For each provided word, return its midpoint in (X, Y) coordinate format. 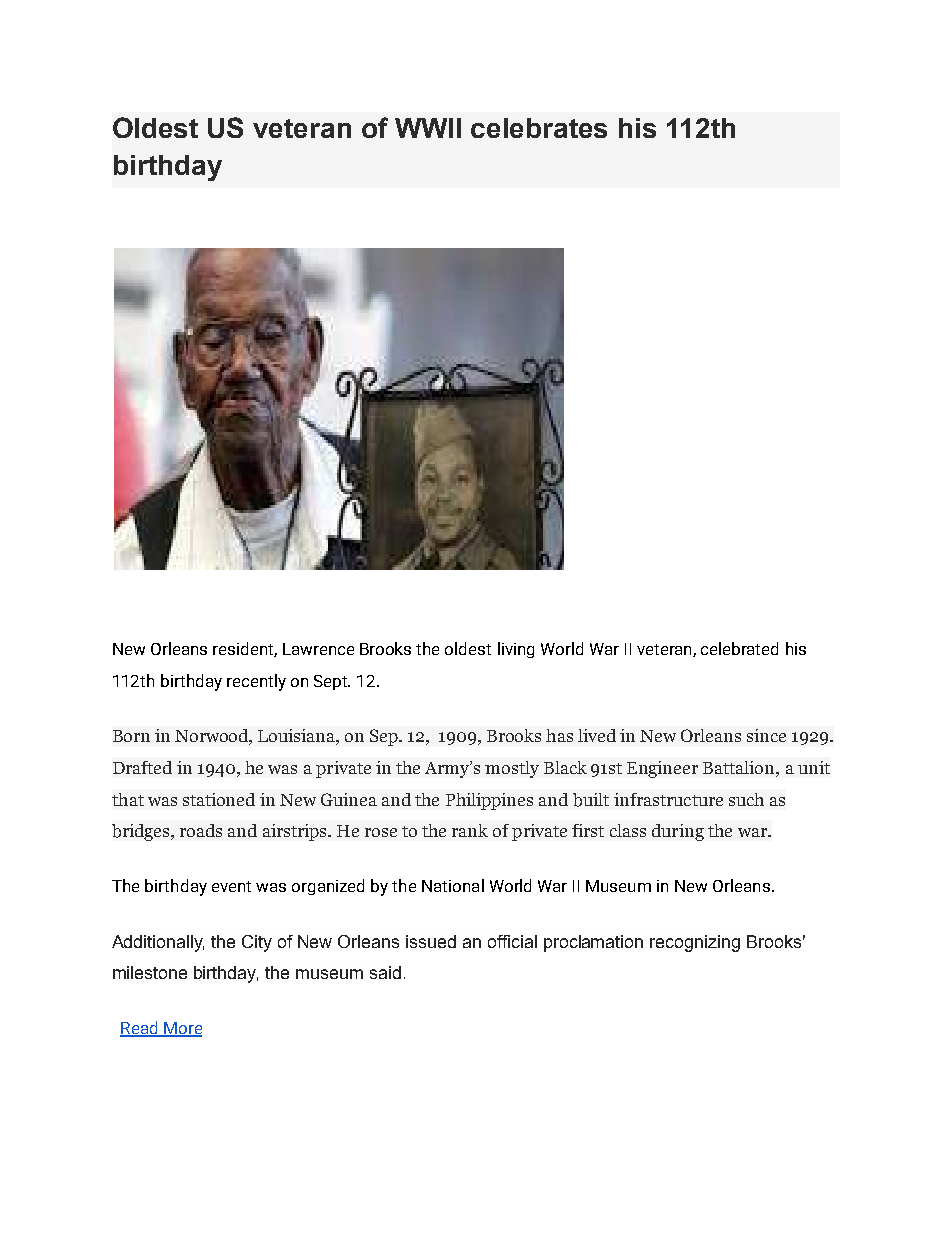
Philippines (489, 801)
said (385, 972)
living (516, 650)
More (182, 1029)
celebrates (539, 128)
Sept (332, 682)
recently (256, 682)
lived (597, 735)
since (766, 735)
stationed (219, 799)
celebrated (739, 648)
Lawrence (318, 649)
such (746, 799)
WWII (428, 128)
